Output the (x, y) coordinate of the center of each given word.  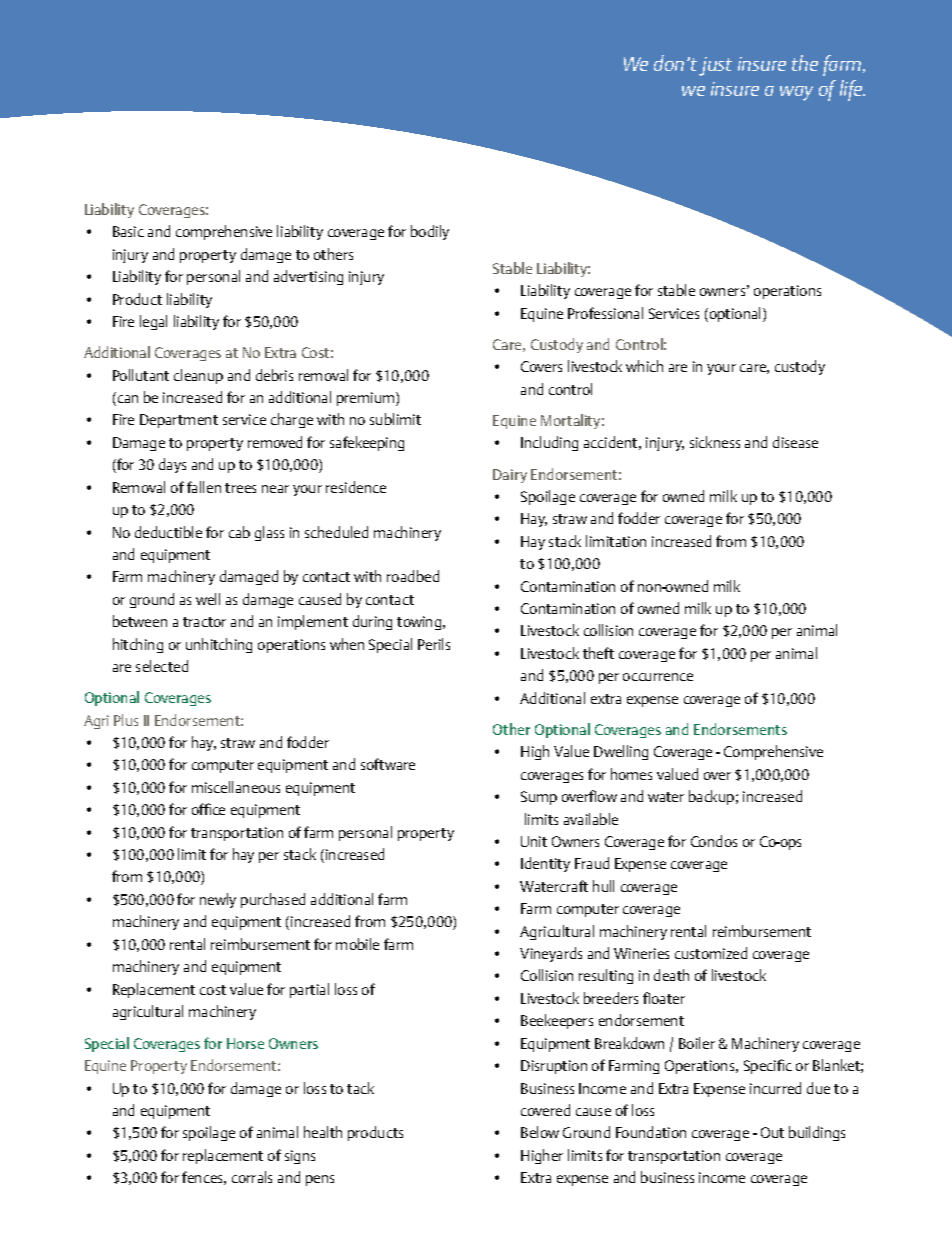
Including (549, 443)
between (140, 621)
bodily (430, 232)
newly (218, 900)
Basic (128, 231)
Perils (434, 644)
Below (540, 1132)
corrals (252, 1177)
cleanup (198, 376)
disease (795, 442)
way (796, 93)
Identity (545, 864)
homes (631, 774)
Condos (714, 841)
